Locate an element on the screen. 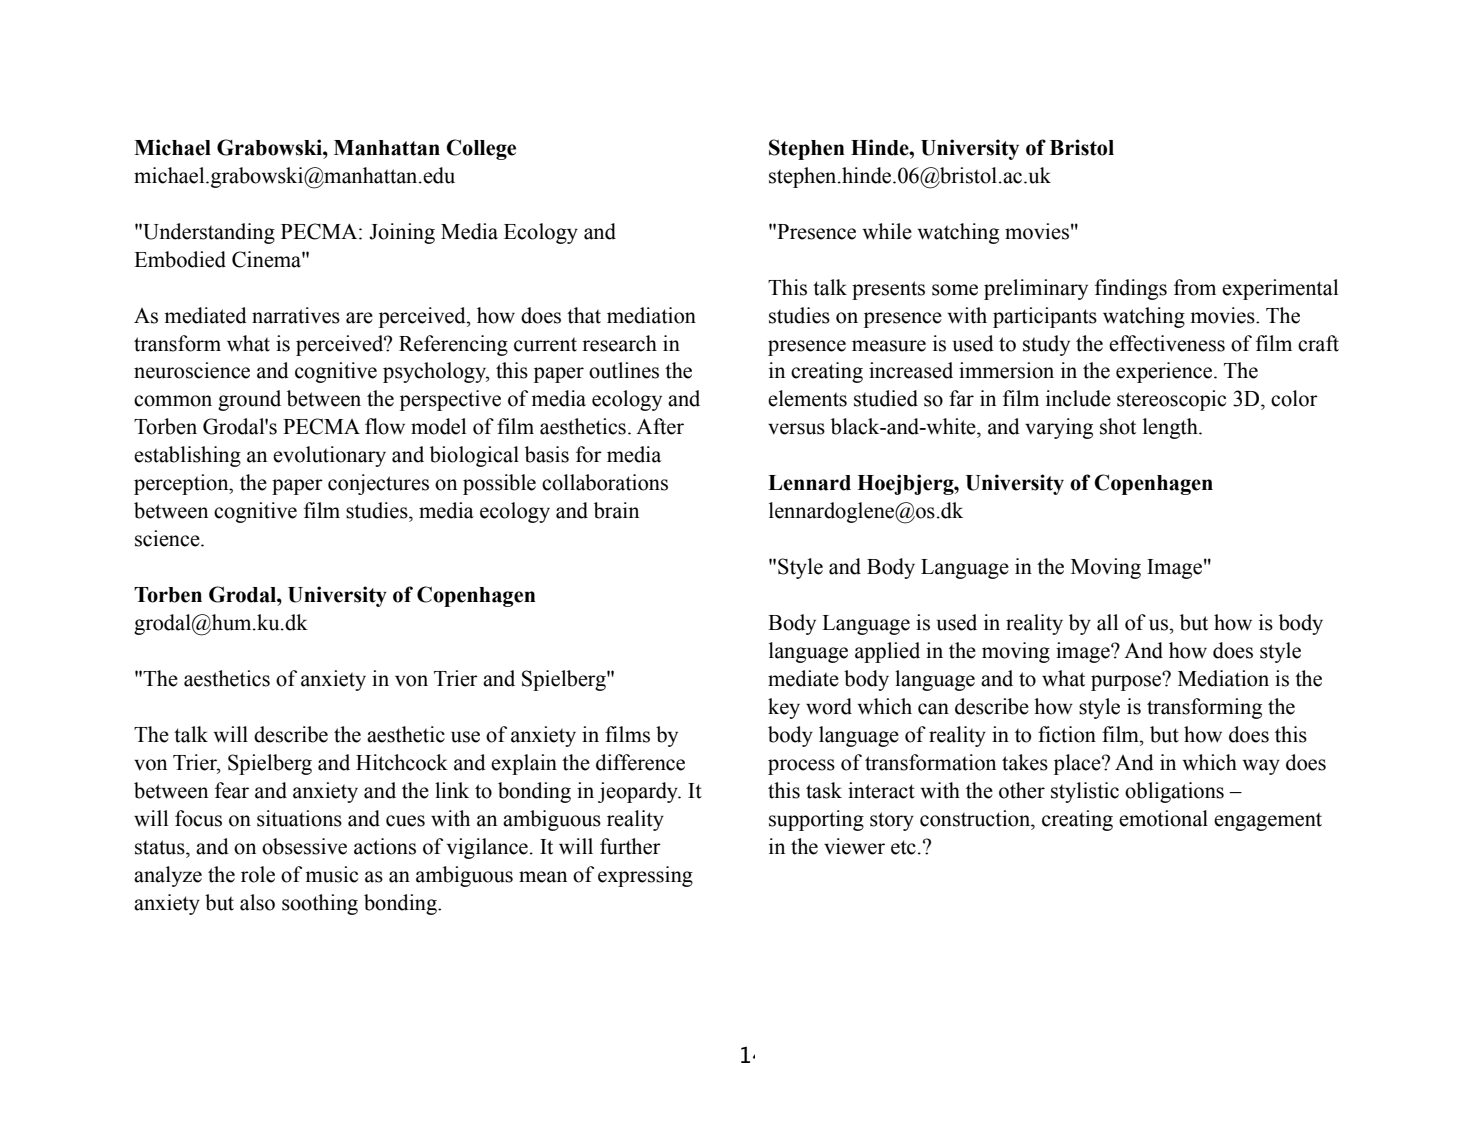  brain is located at coordinates (616, 510).
